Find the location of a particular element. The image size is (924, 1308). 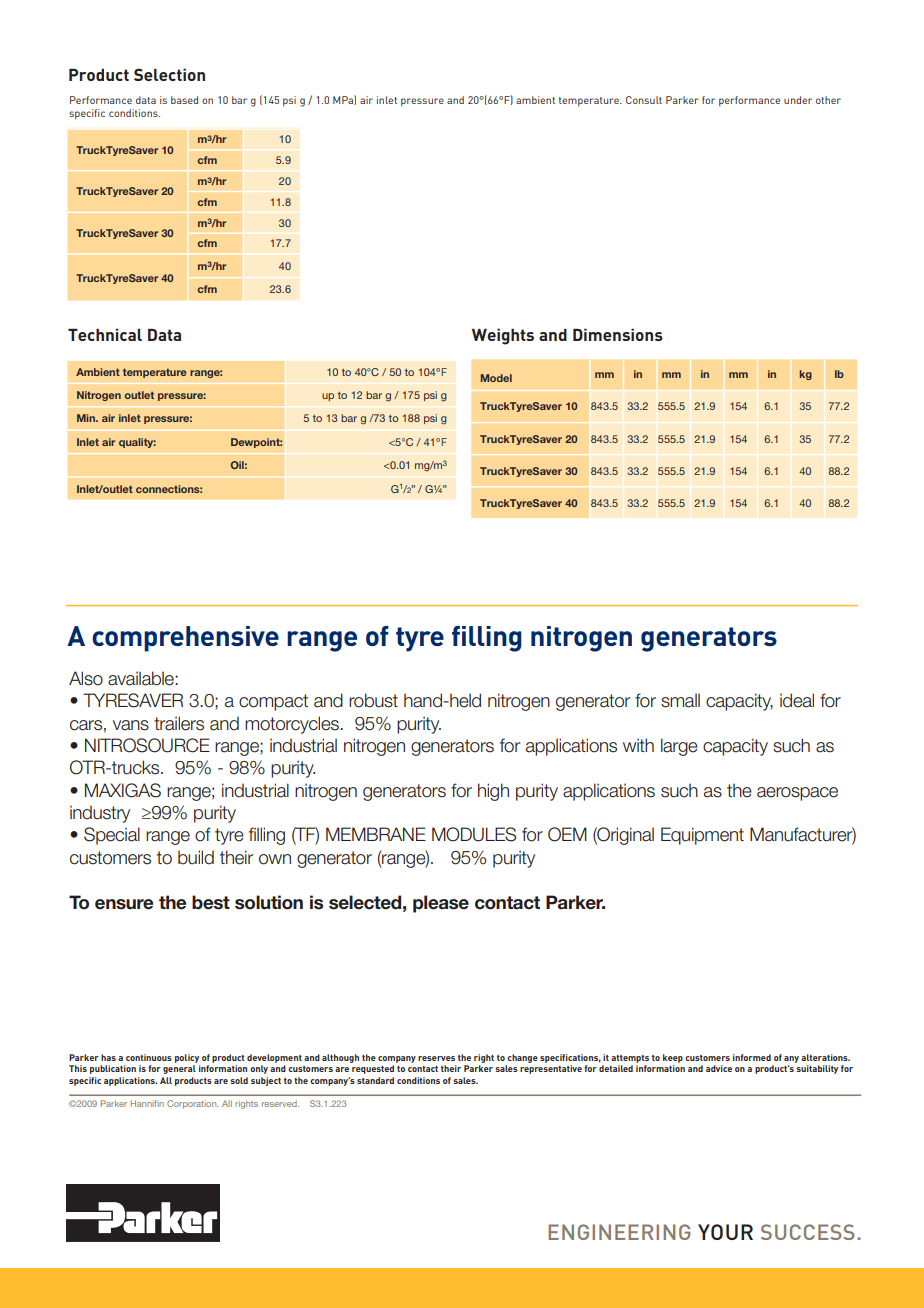

YOUR is located at coordinates (725, 1232).
